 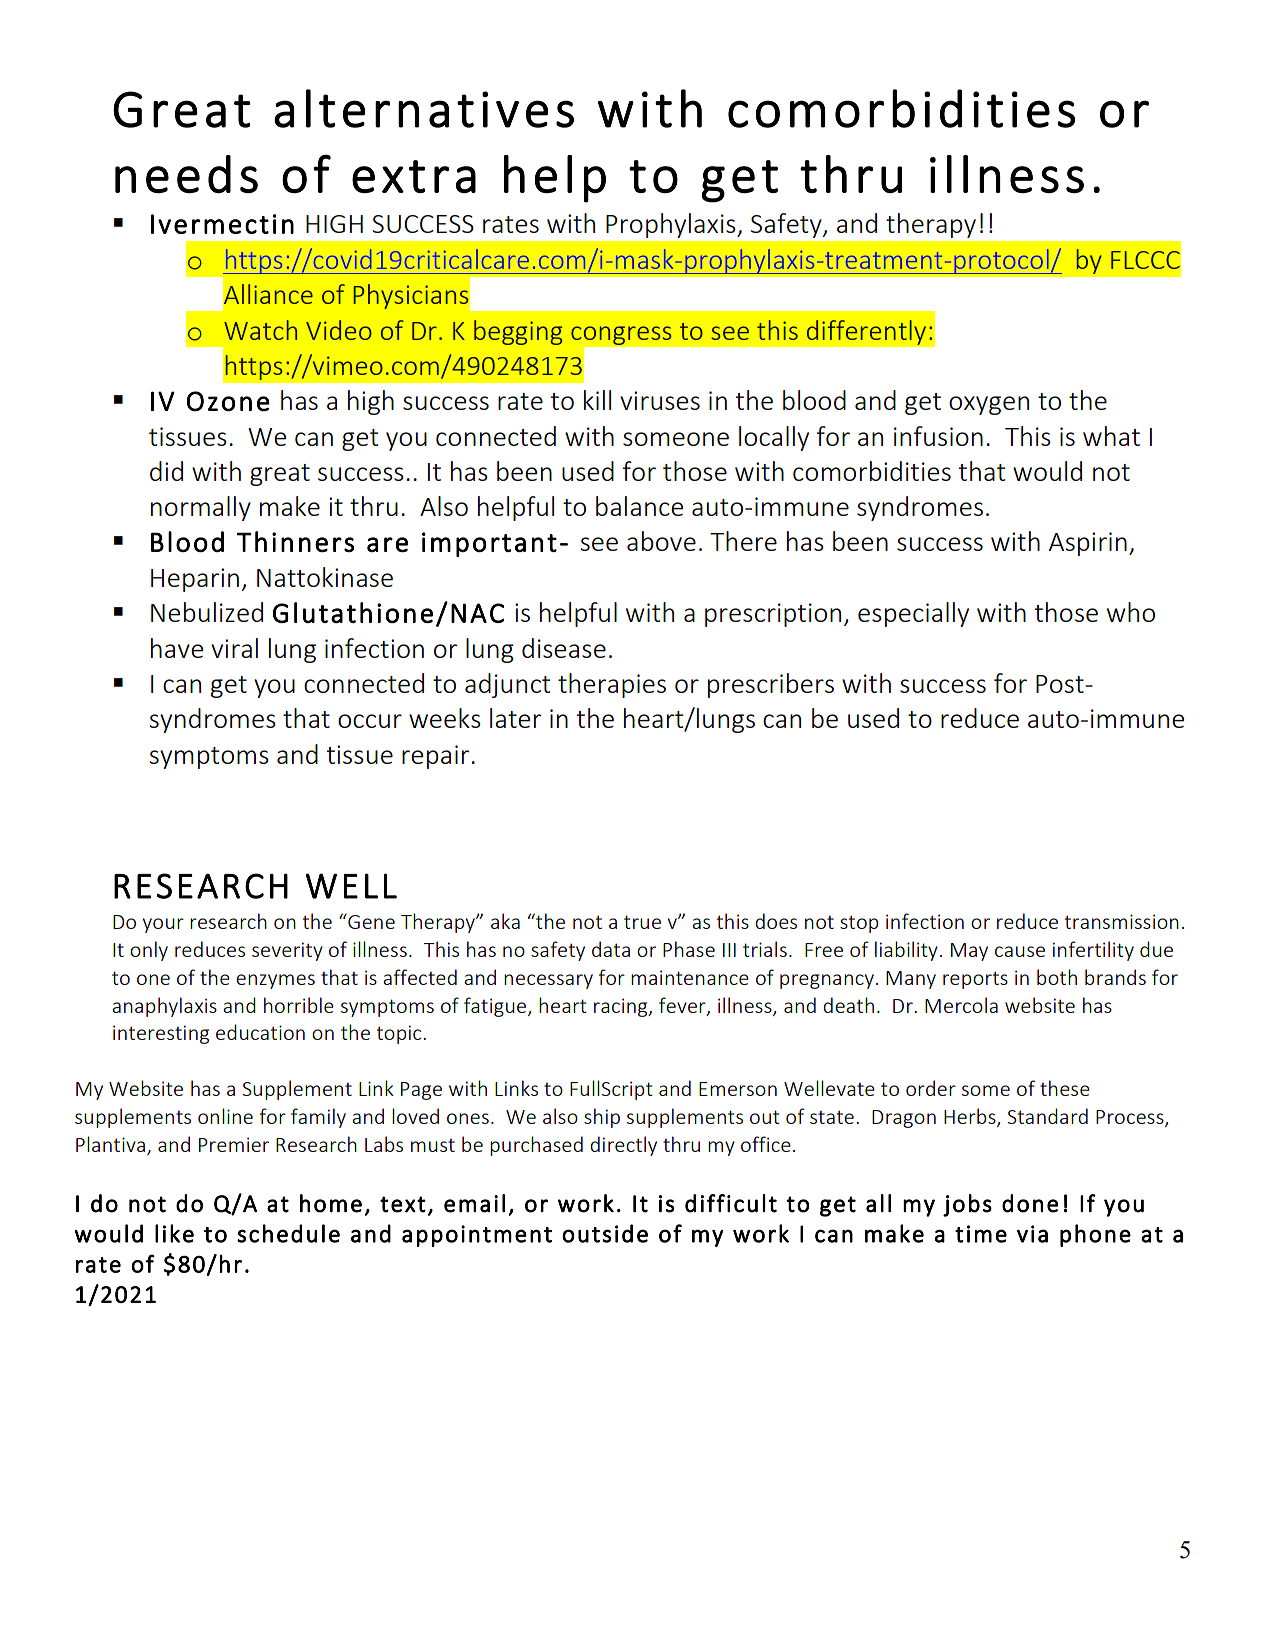 I want to click on Gene, so click(x=370, y=921).
